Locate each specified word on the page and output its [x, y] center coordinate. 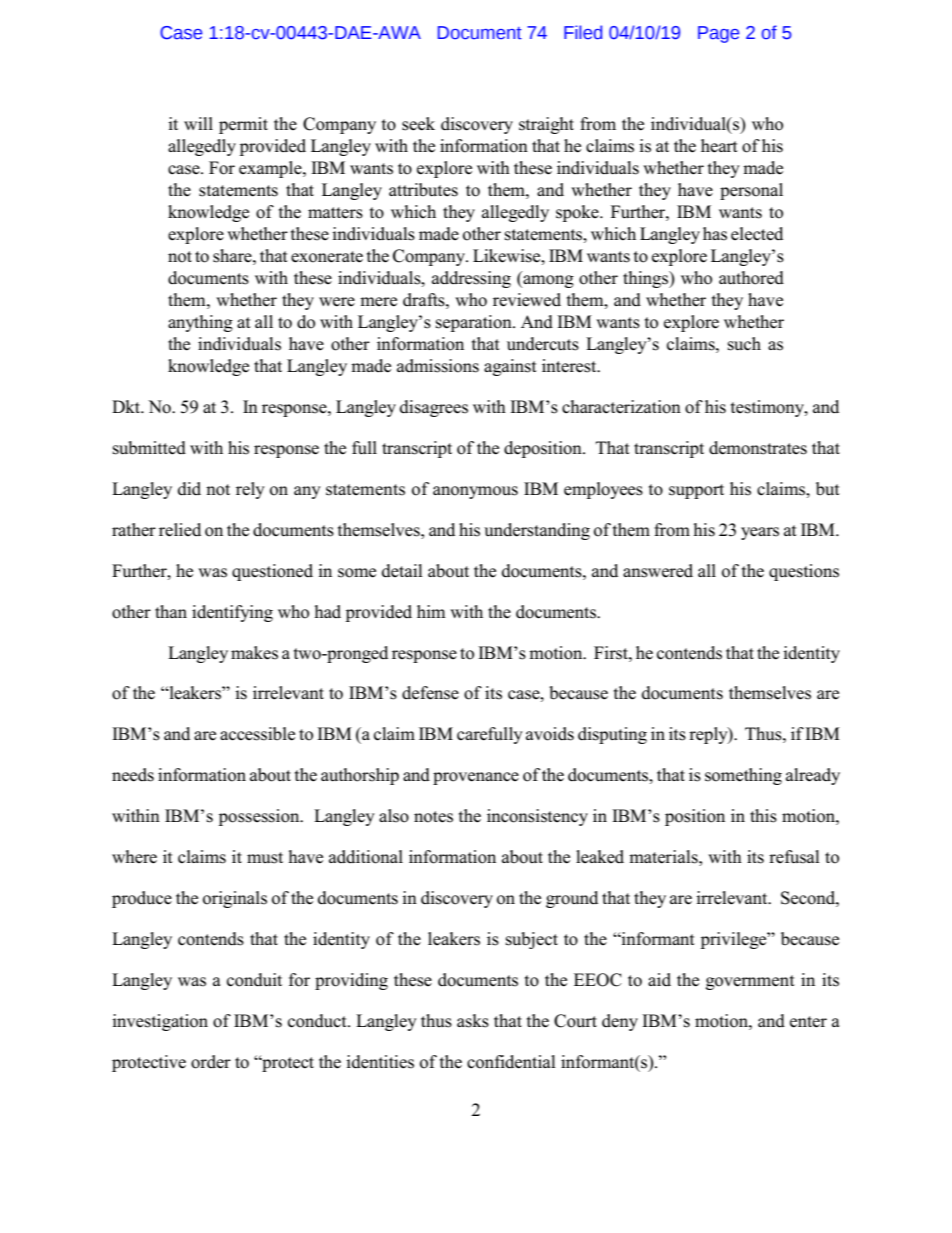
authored [751, 278]
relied [180, 530]
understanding [537, 531]
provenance [476, 778]
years [760, 533]
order [211, 1062]
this [763, 816]
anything [200, 323]
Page [718, 34]
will [198, 123]
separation [475, 323]
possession [260, 817]
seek [418, 124]
